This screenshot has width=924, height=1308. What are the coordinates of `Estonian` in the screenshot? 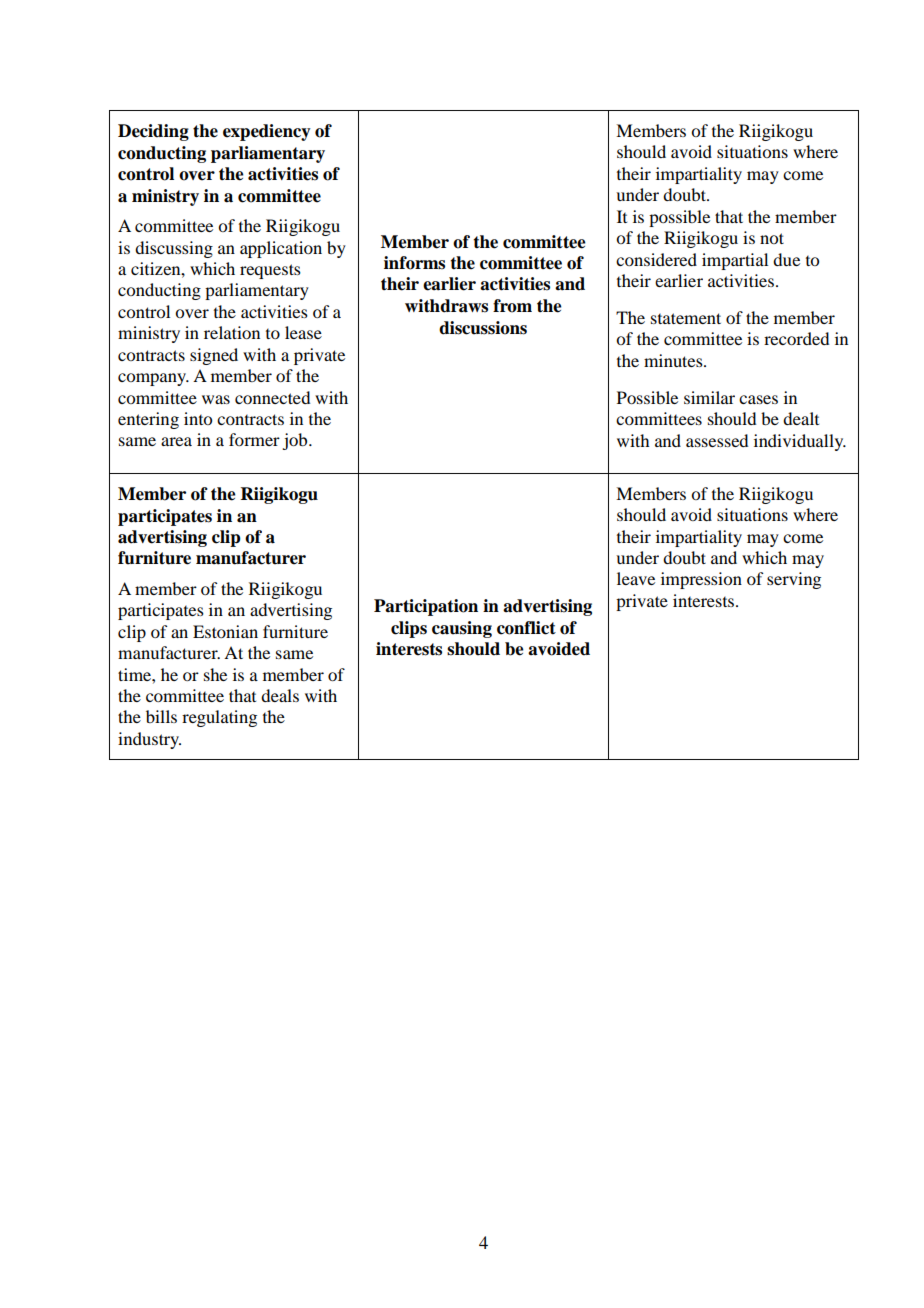 It's located at (225, 631).
